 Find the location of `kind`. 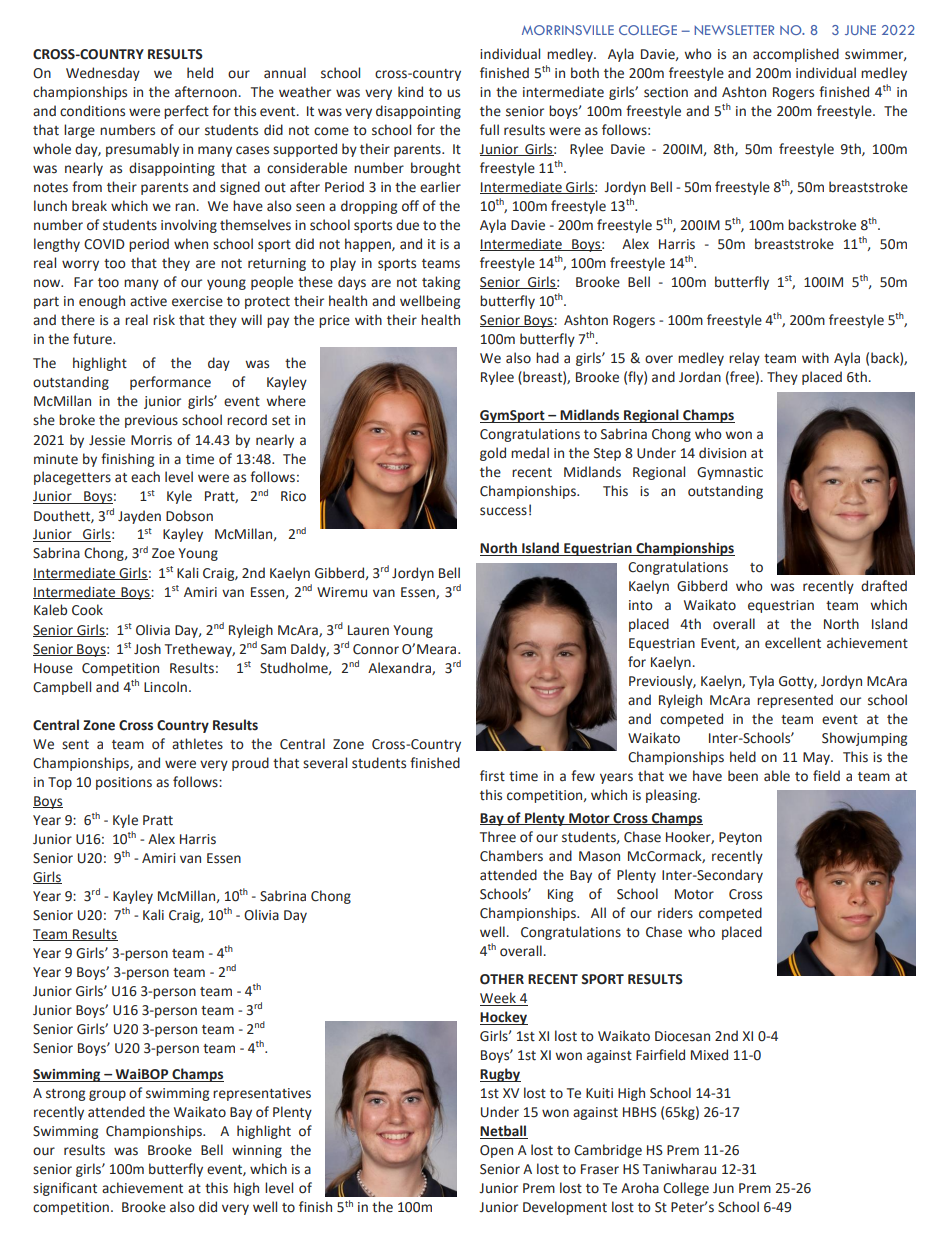

kind is located at coordinates (410, 92).
